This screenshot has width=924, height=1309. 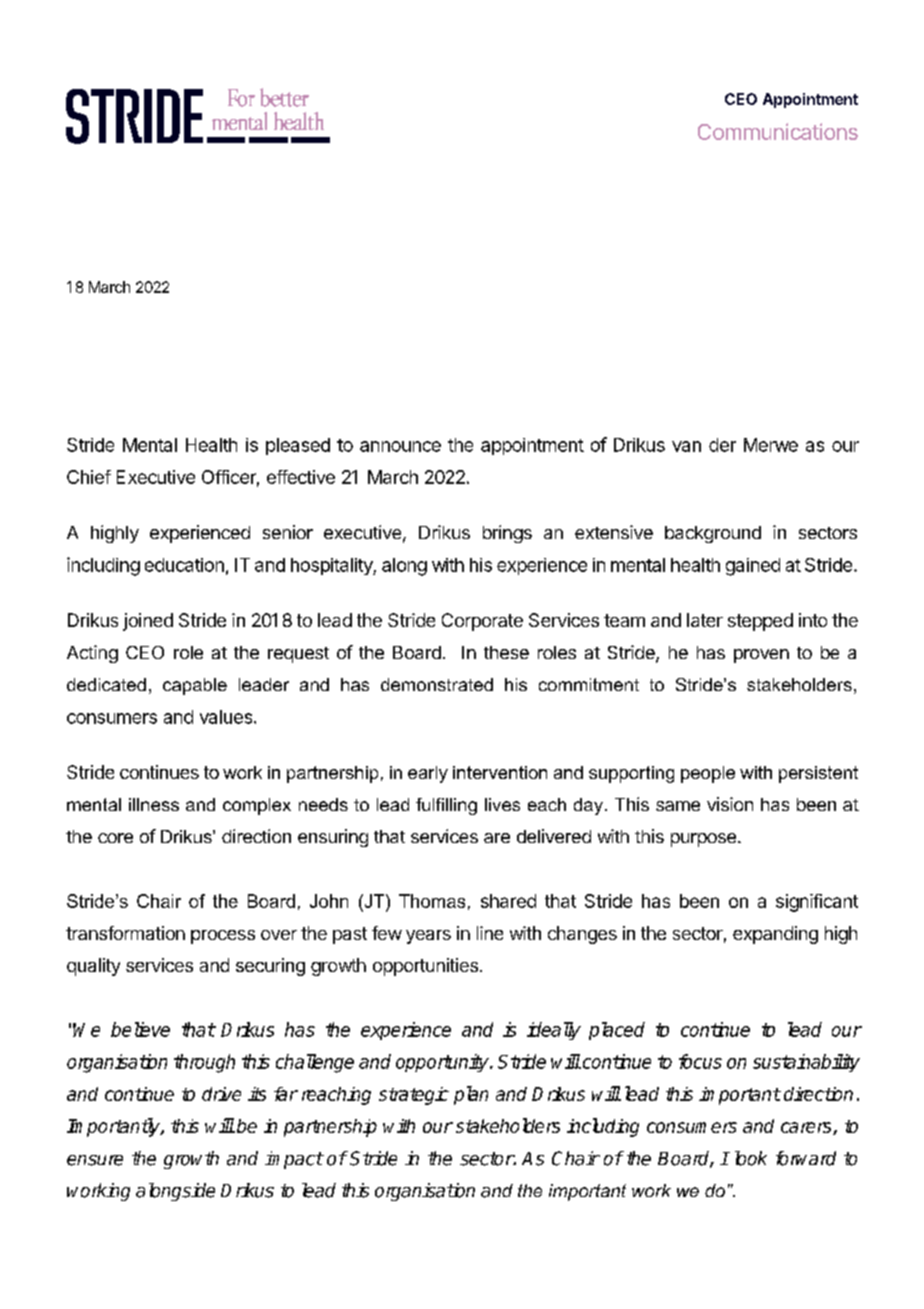 What do you see at coordinates (298, 446) in the screenshot?
I see `pleased` at bounding box center [298, 446].
